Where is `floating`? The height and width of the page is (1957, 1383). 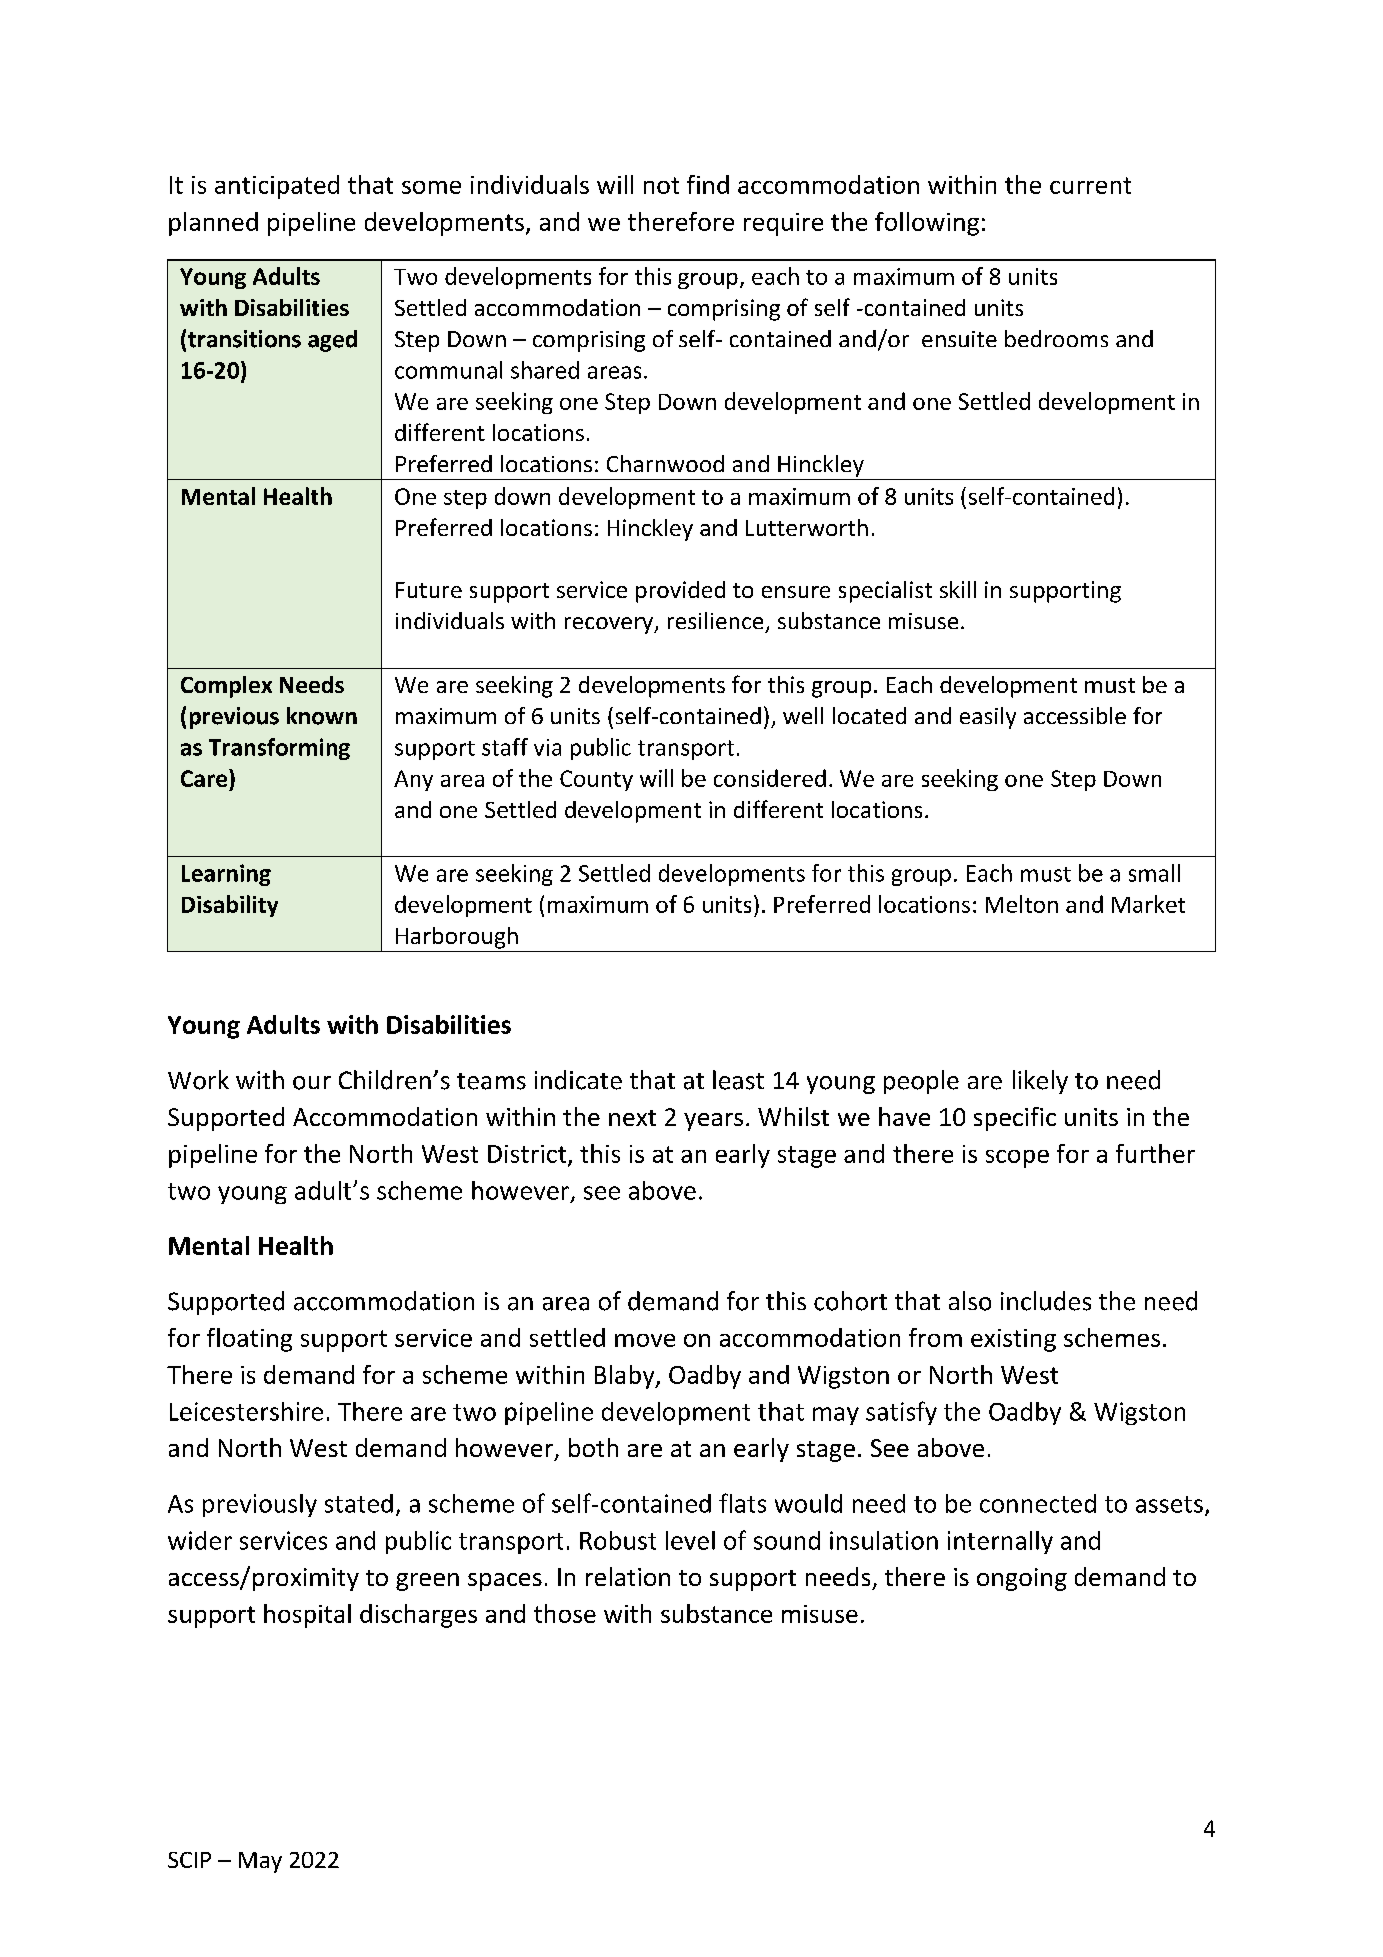
floating is located at coordinates (249, 1340).
